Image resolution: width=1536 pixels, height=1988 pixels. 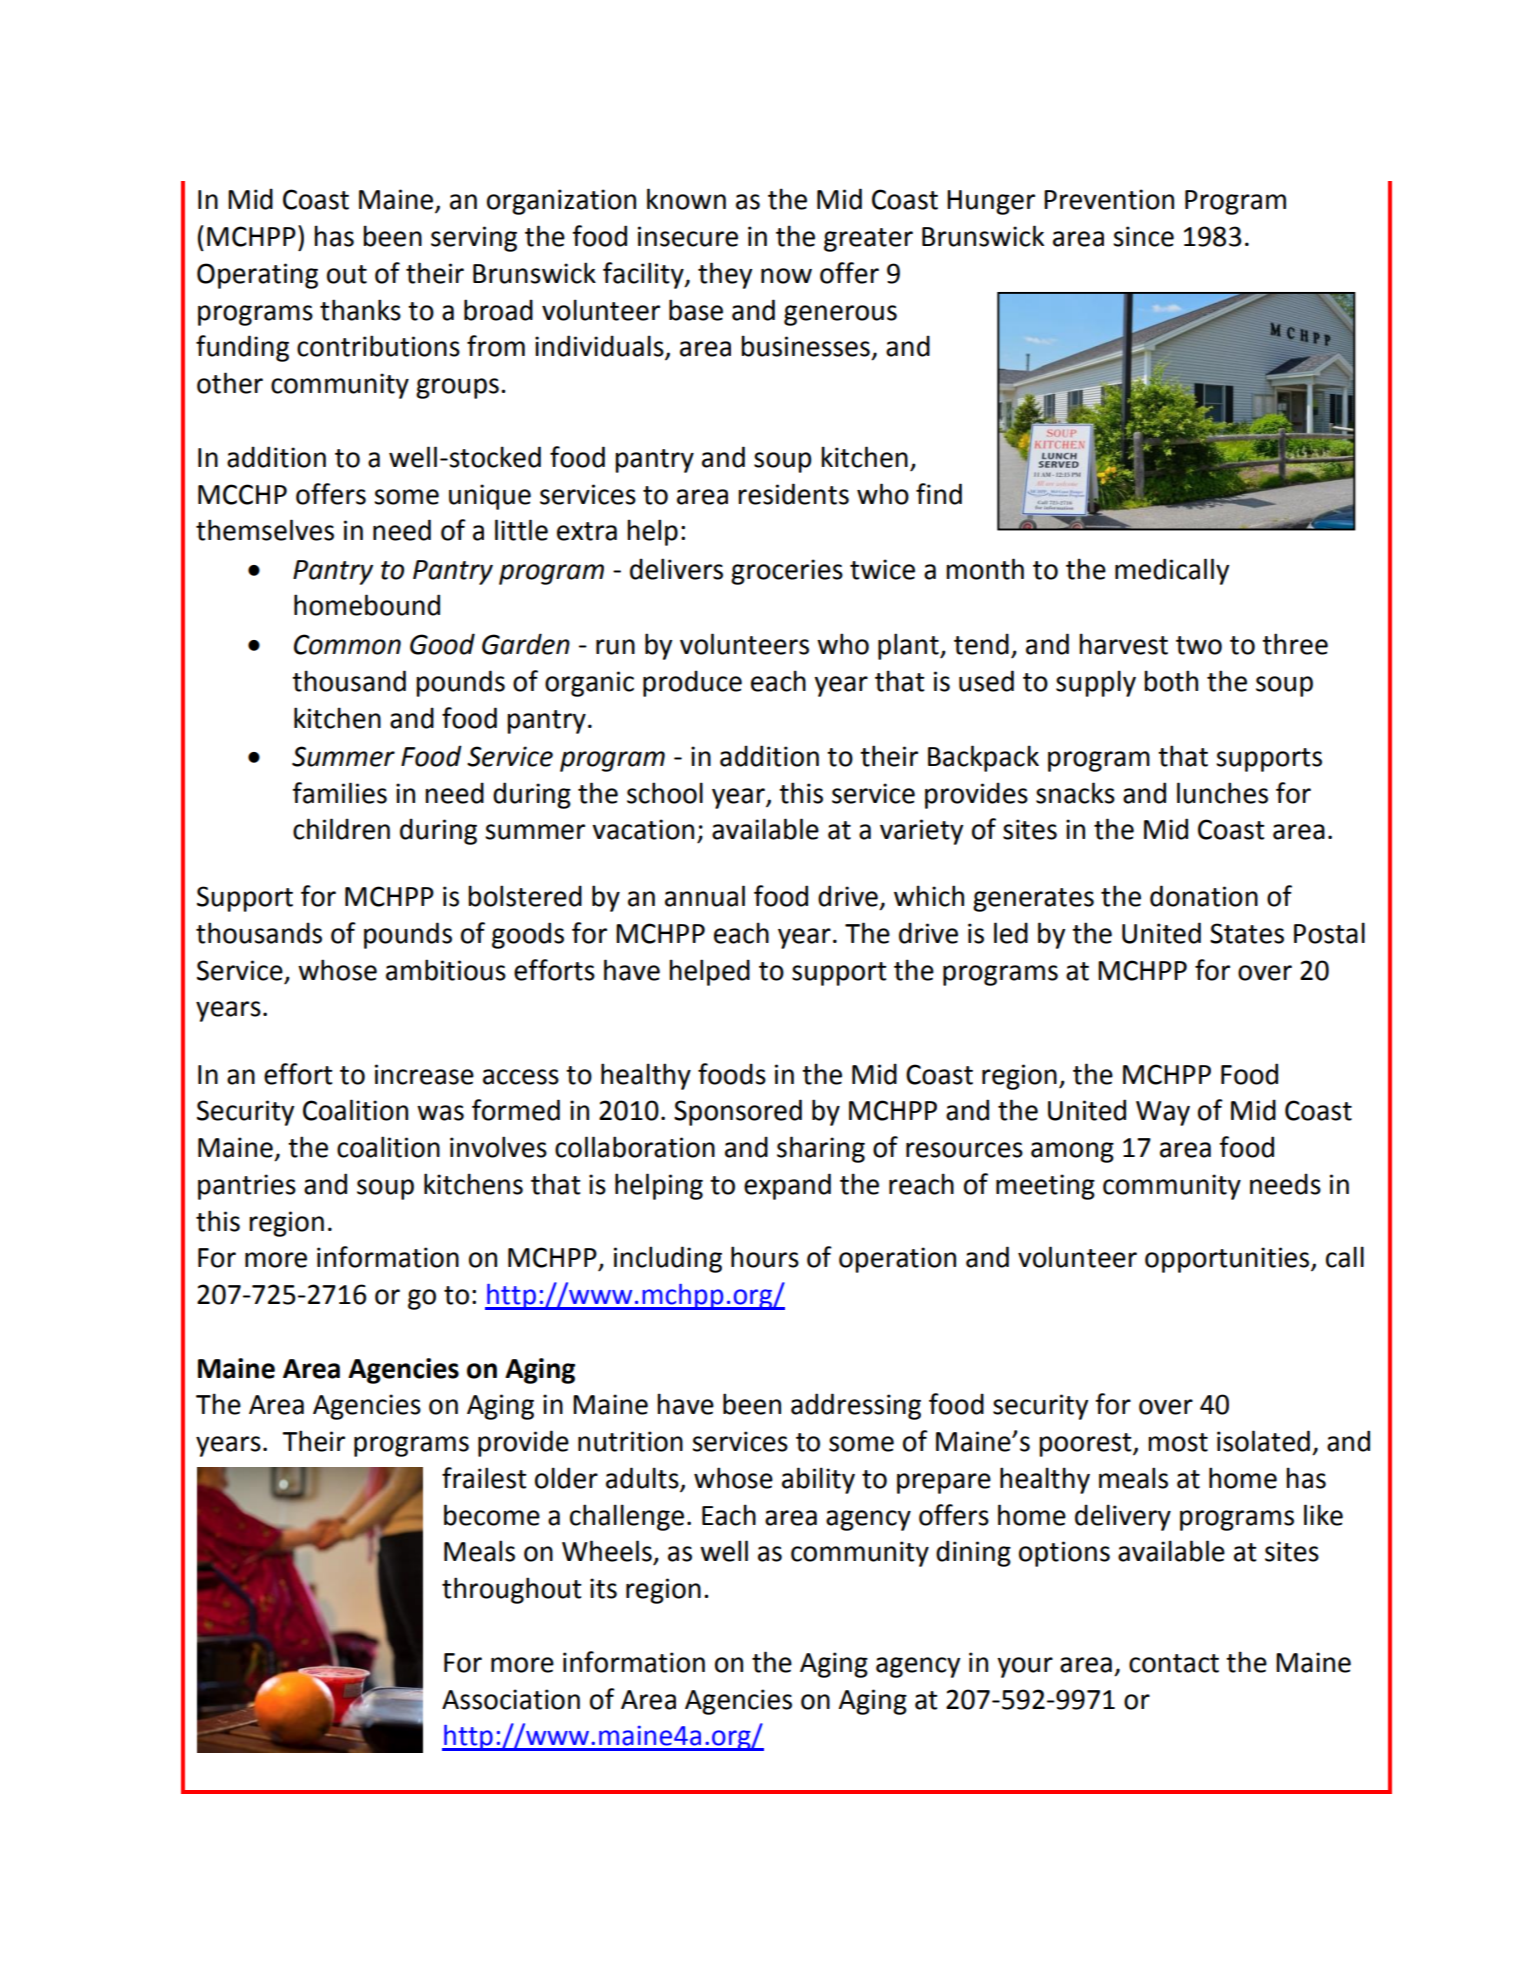 What do you see at coordinates (692, 683) in the screenshot?
I see `produce` at bounding box center [692, 683].
